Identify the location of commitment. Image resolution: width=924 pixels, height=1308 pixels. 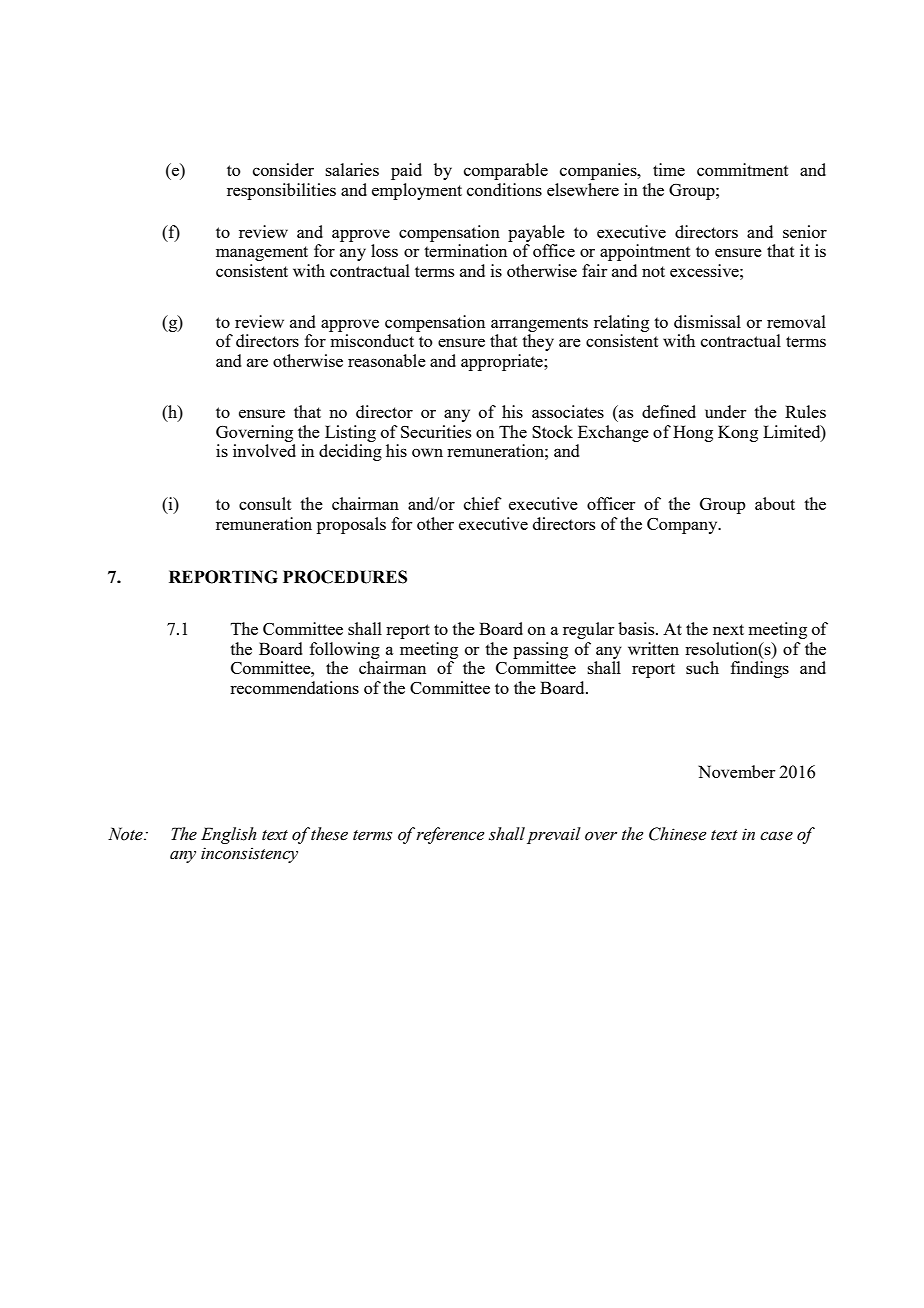
(742, 169).
